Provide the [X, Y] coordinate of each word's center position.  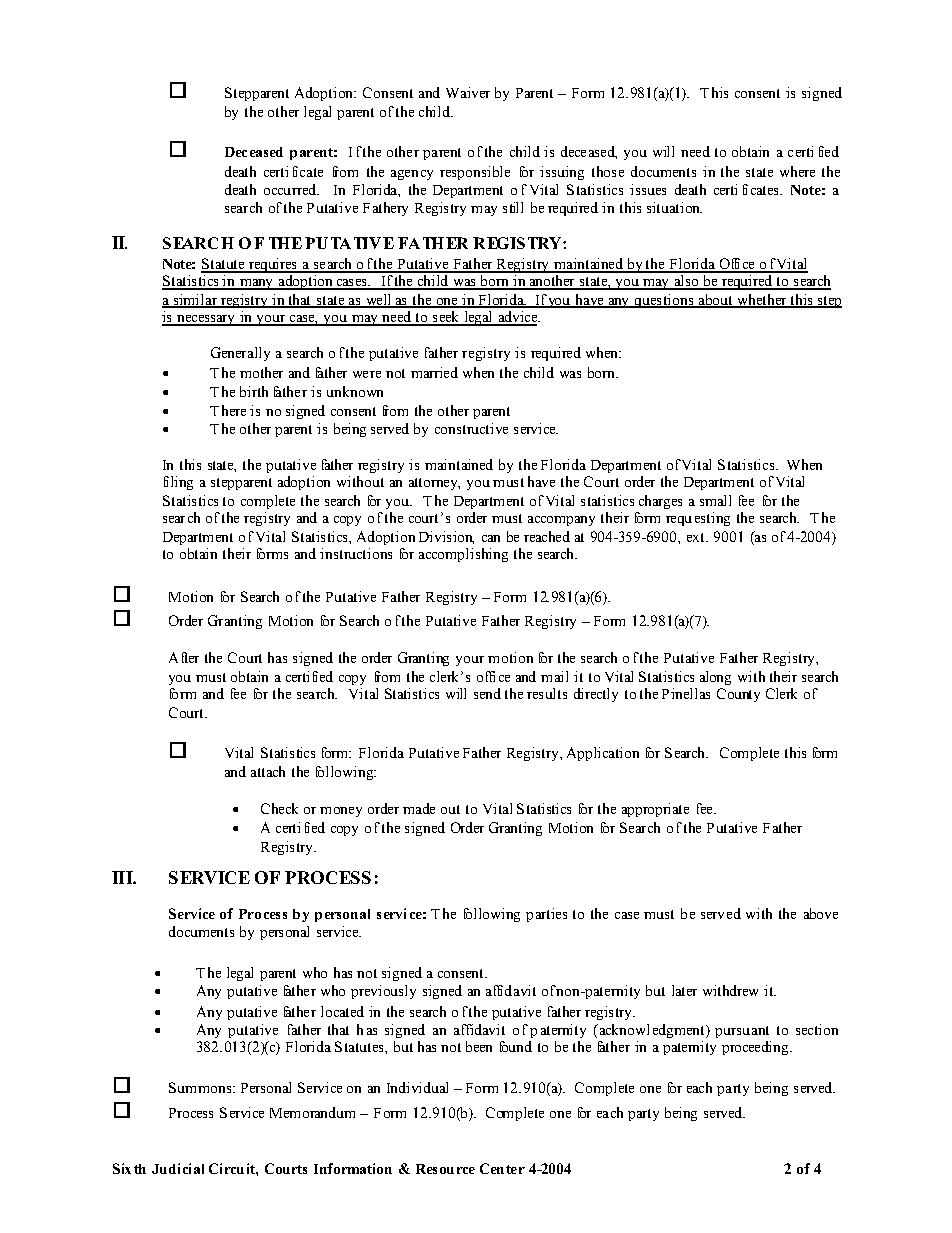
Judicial [178, 1168]
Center [502, 1168]
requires [273, 265]
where [797, 171]
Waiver [468, 92]
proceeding [756, 1048]
